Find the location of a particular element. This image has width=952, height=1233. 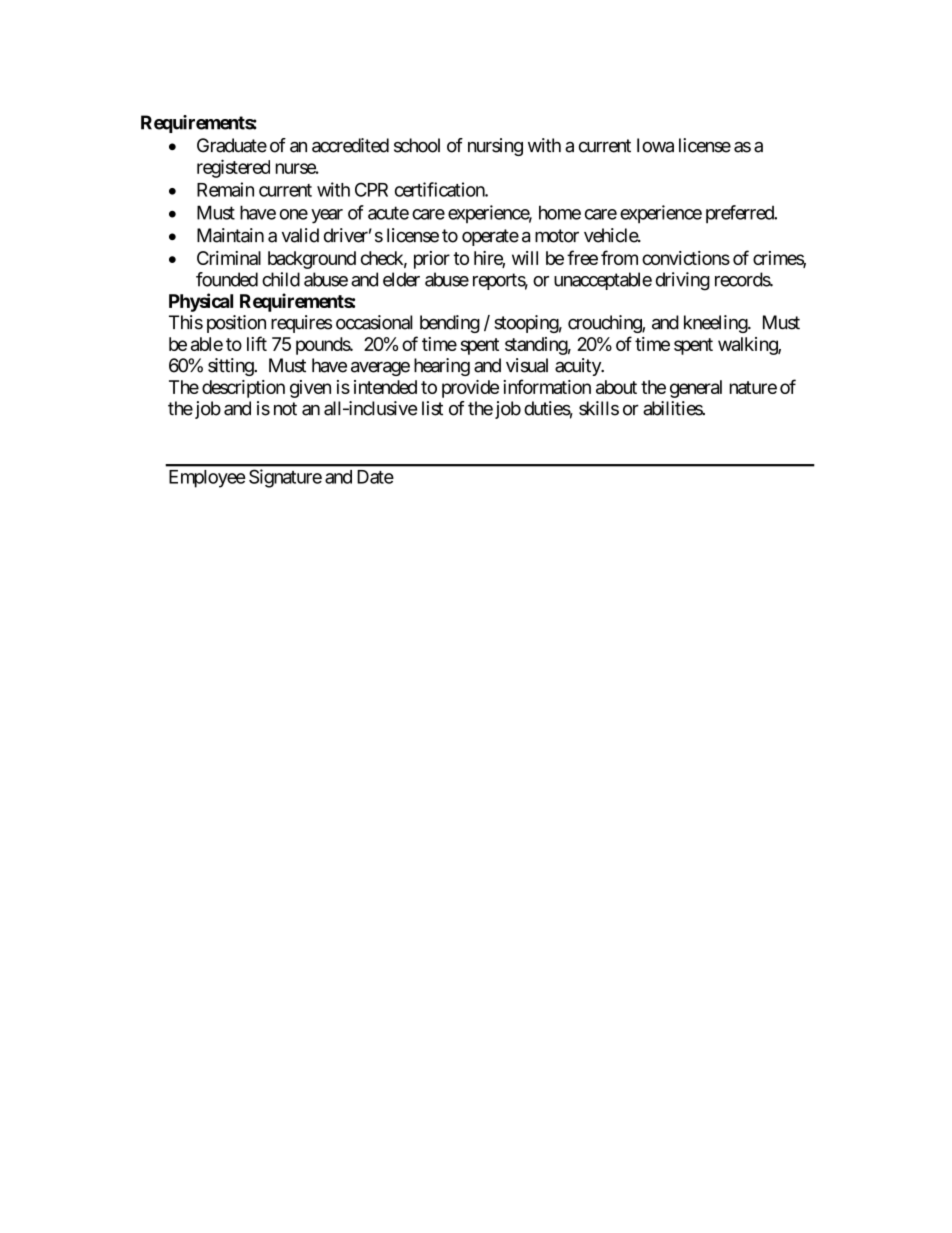

general is located at coordinates (696, 389).
